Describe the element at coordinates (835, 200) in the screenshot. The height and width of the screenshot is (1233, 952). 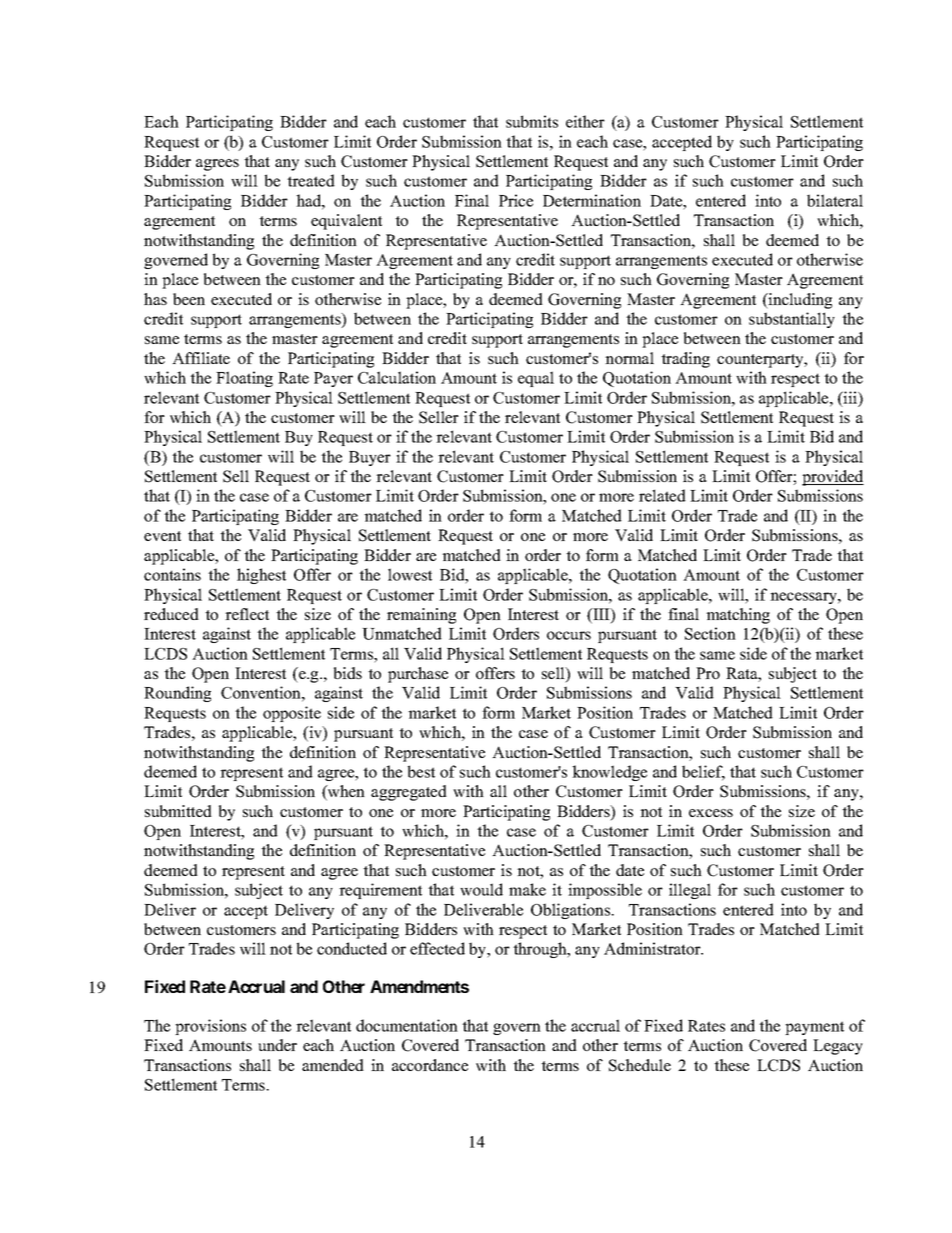
I see `bilateral` at that location.
